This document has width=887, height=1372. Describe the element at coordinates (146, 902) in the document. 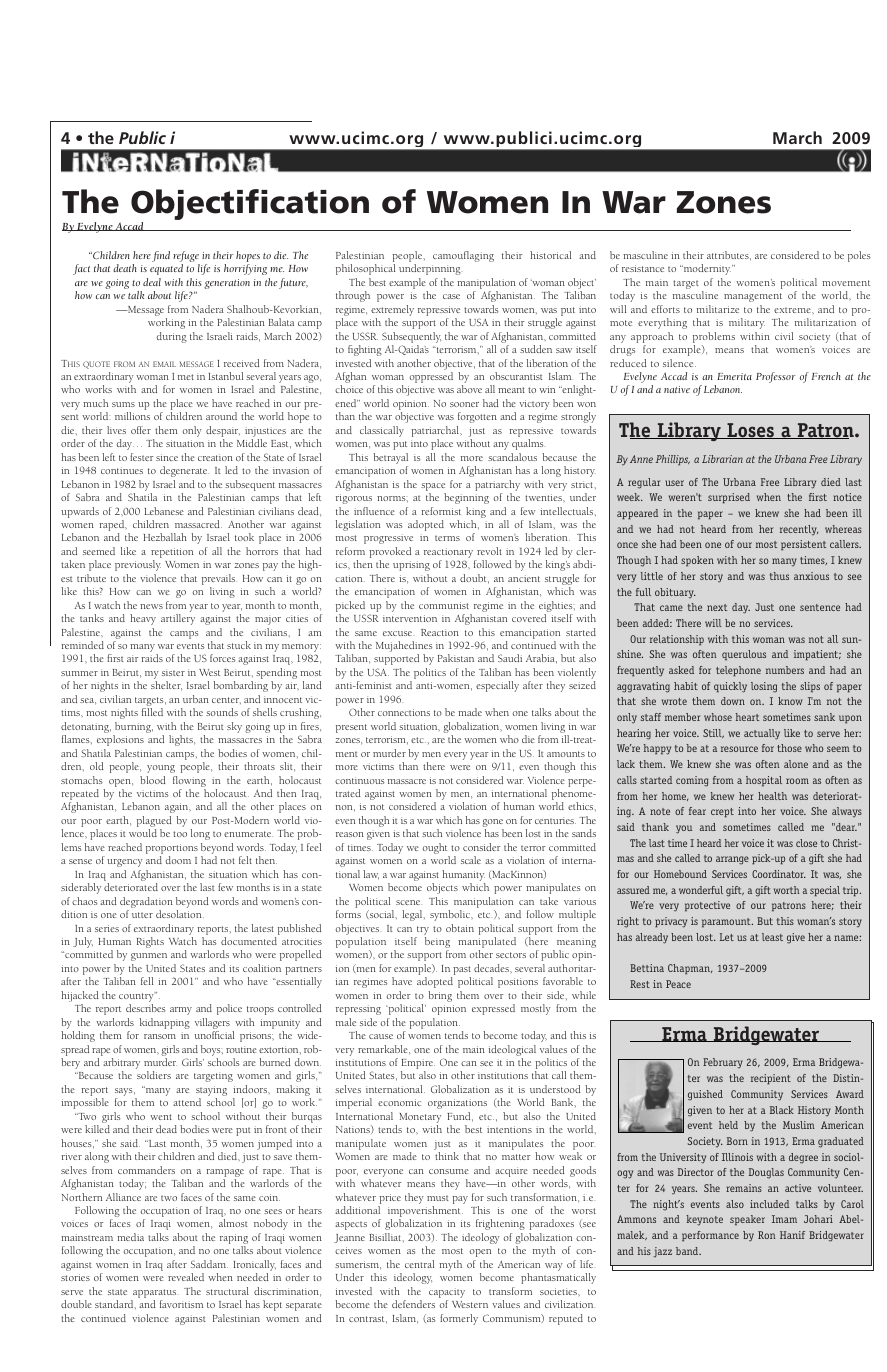

I see `degradation` at that location.
